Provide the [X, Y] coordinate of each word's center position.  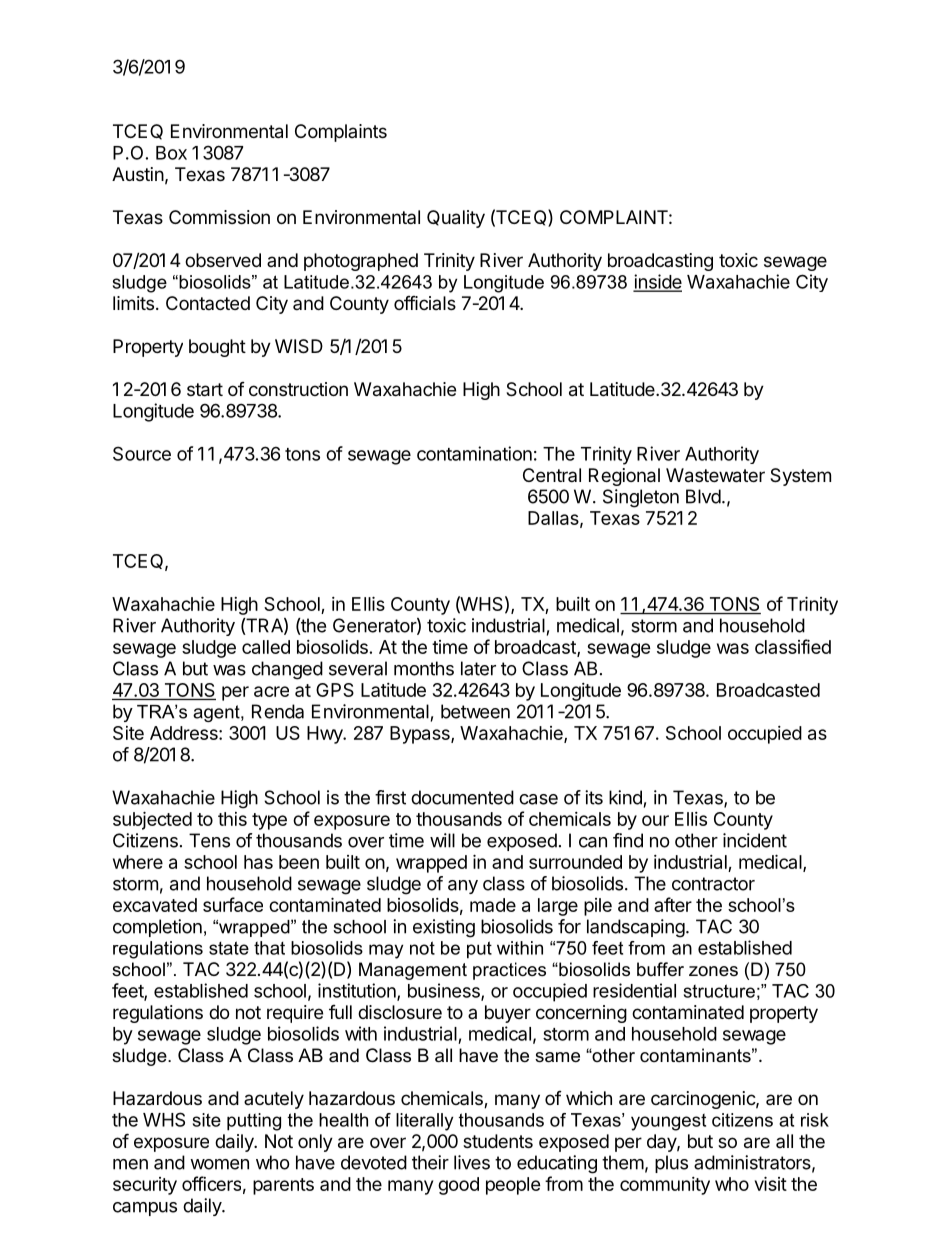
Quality [456, 219]
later [478, 668]
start [205, 390]
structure [719, 991]
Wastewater [715, 475]
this [232, 819]
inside [657, 282]
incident [755, 840]
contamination [474, 453]
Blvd [703, 496]
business [445, 991]
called [266, 647]
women [219, 1164]
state [229, 948]
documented [462, 797]
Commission [219, 217]
